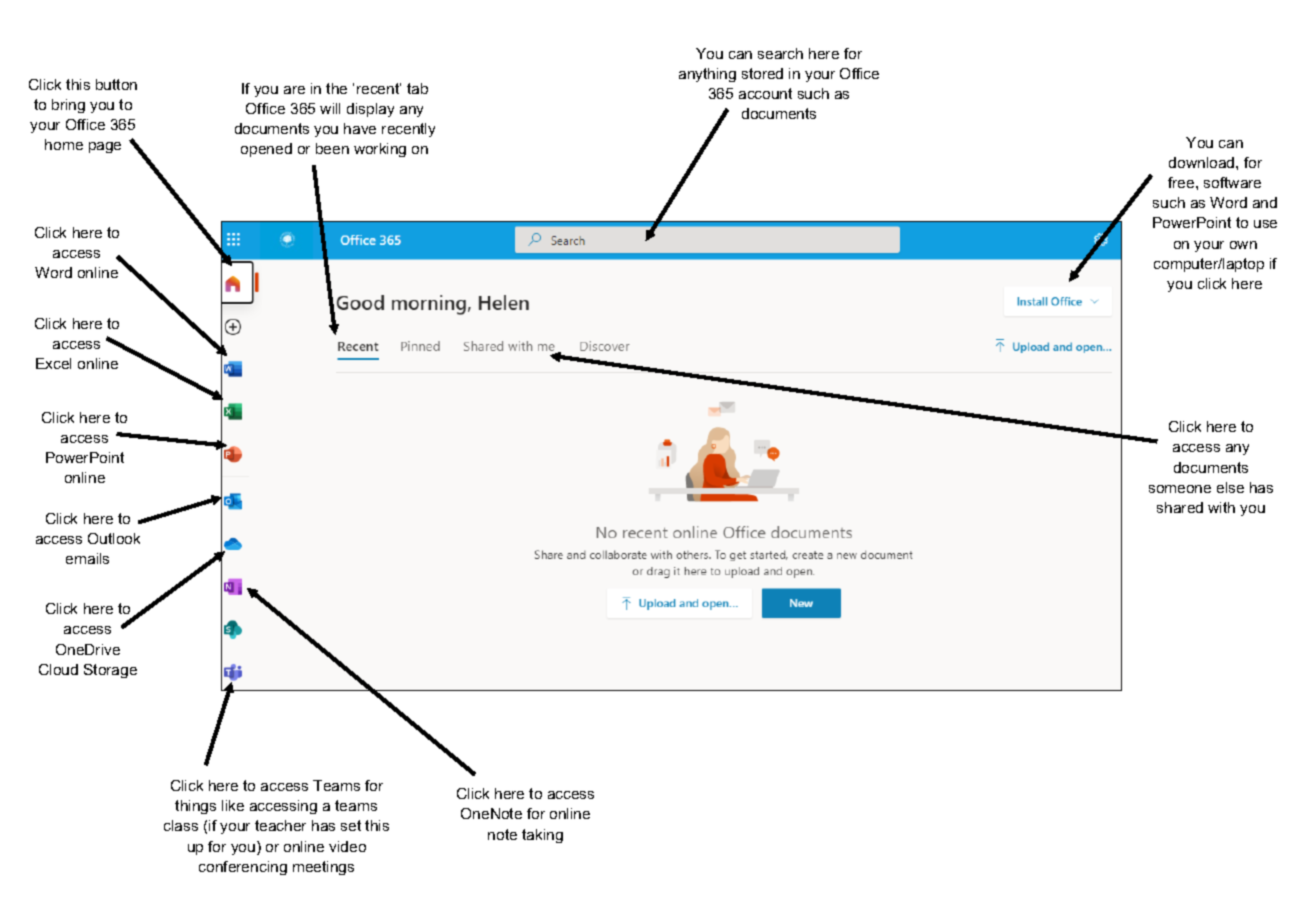 The width and height of the screenshot is (1308, 924). Describe the element at coordinates (1230, 487) in the screenshot. I see `else` at that location.
